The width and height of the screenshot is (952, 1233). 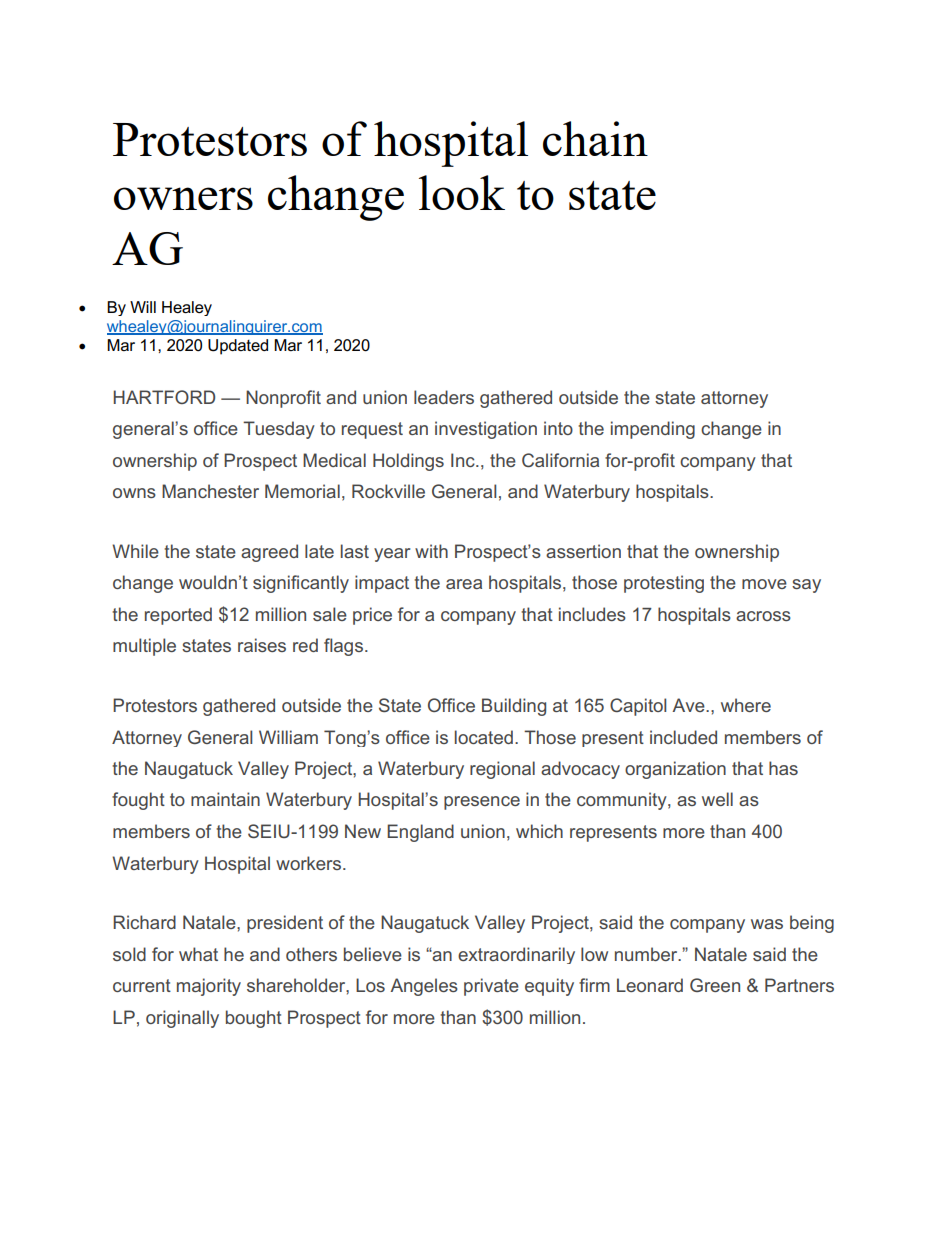 I want to click on chain, so click(x=595, y=138).
